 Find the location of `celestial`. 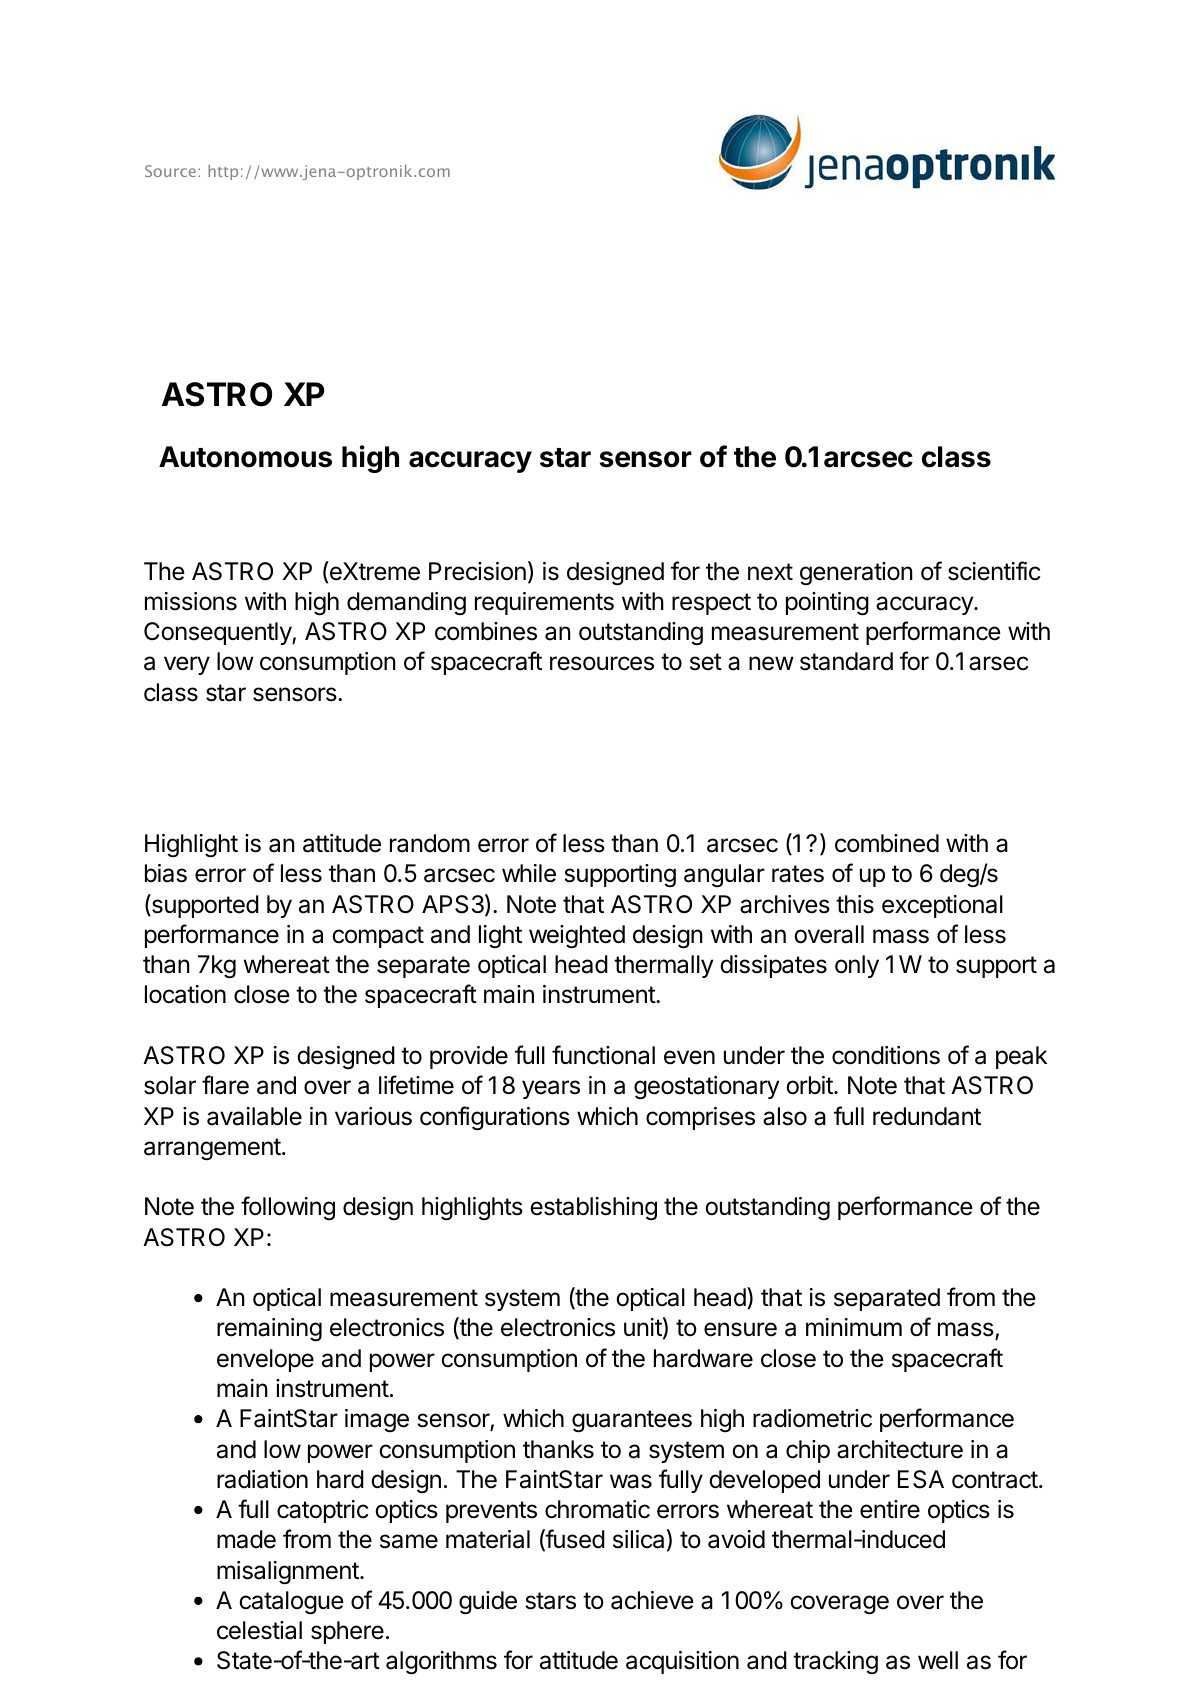

celestial is located at coordinates (259, 1630).
